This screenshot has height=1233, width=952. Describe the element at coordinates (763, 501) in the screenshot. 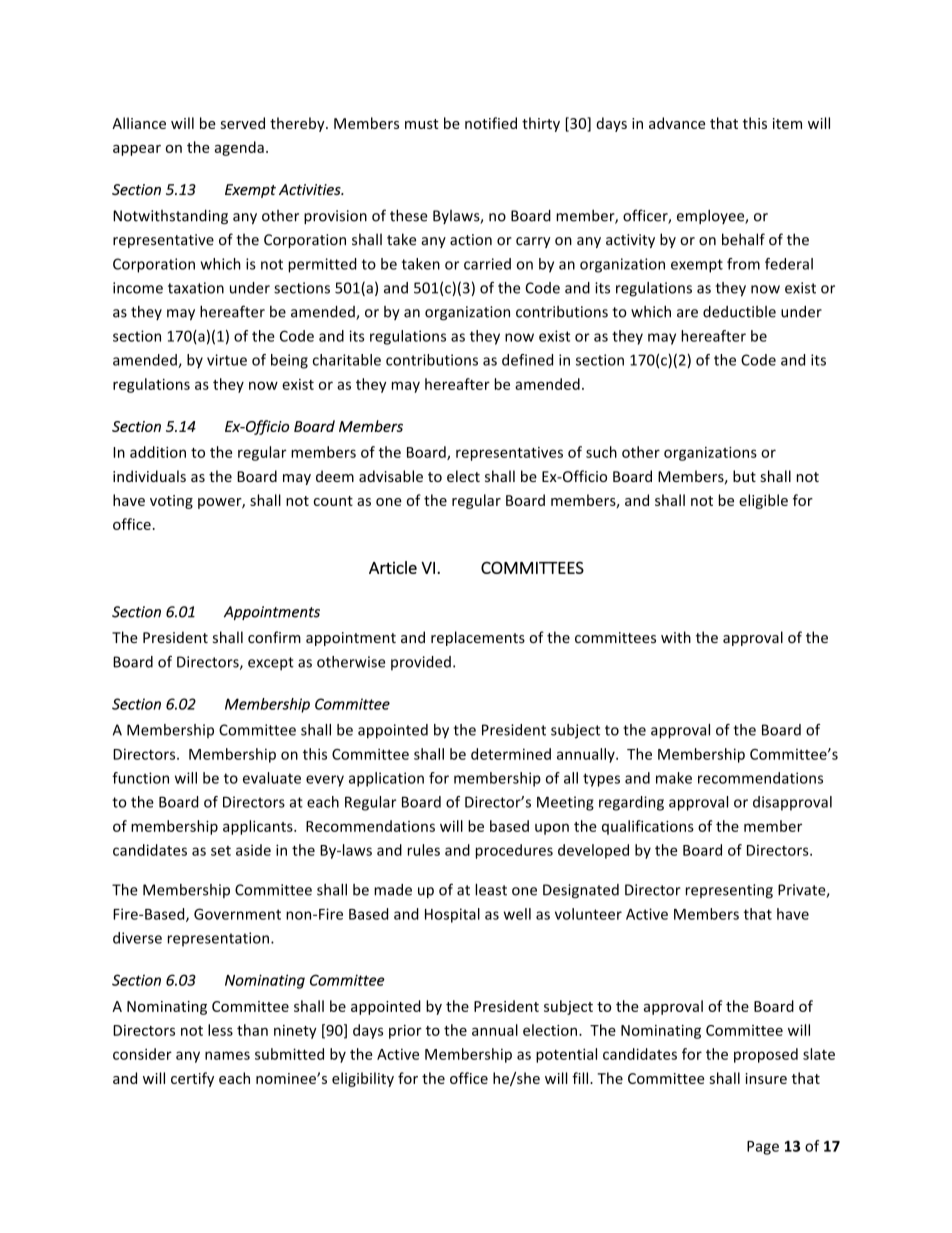

I see `eligible` at that location.
